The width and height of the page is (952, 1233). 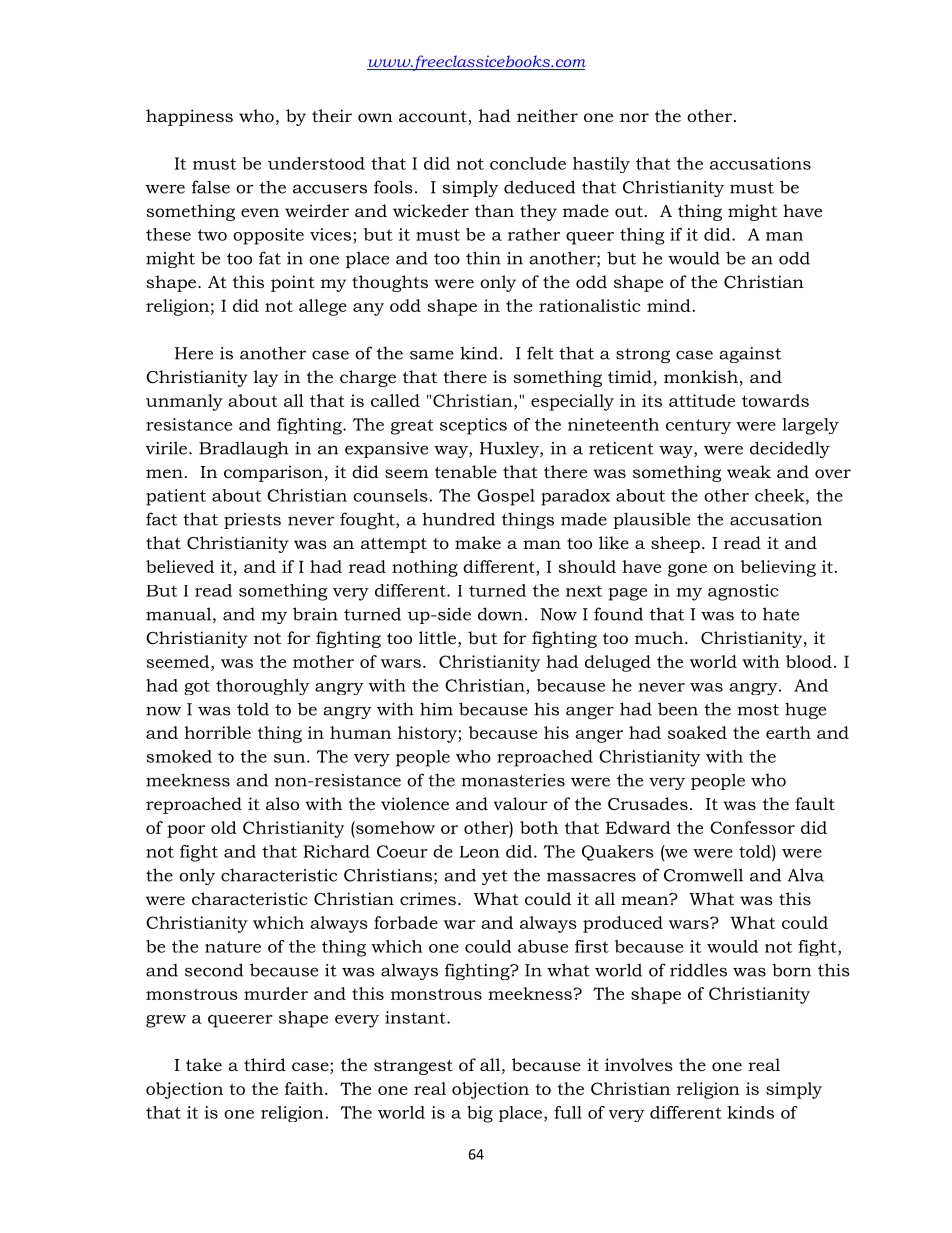 I want to click on Leon, so click(x=479, y=852).
